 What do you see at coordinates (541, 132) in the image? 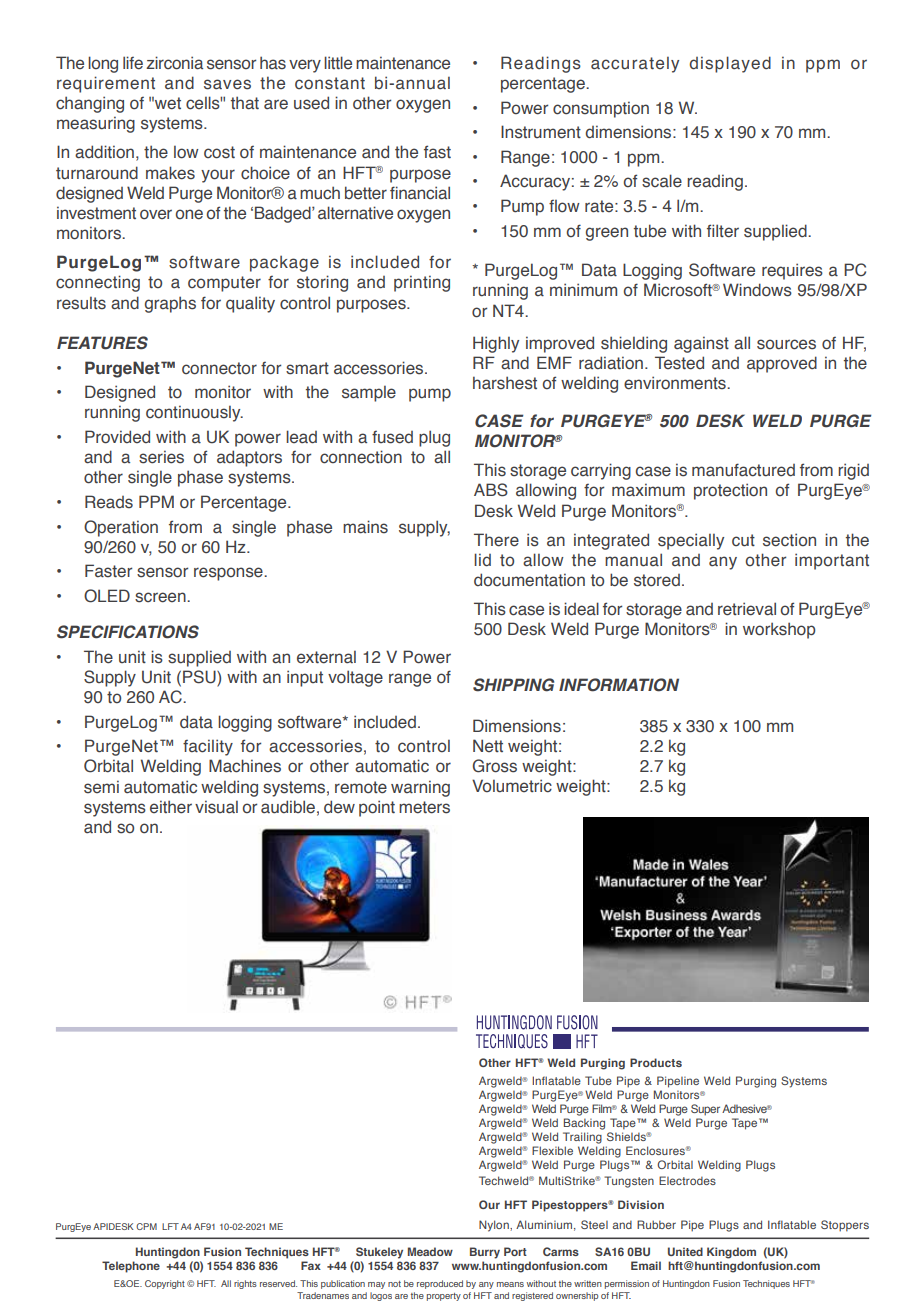
I see `Instrument` at bounding box center [541, 132].
